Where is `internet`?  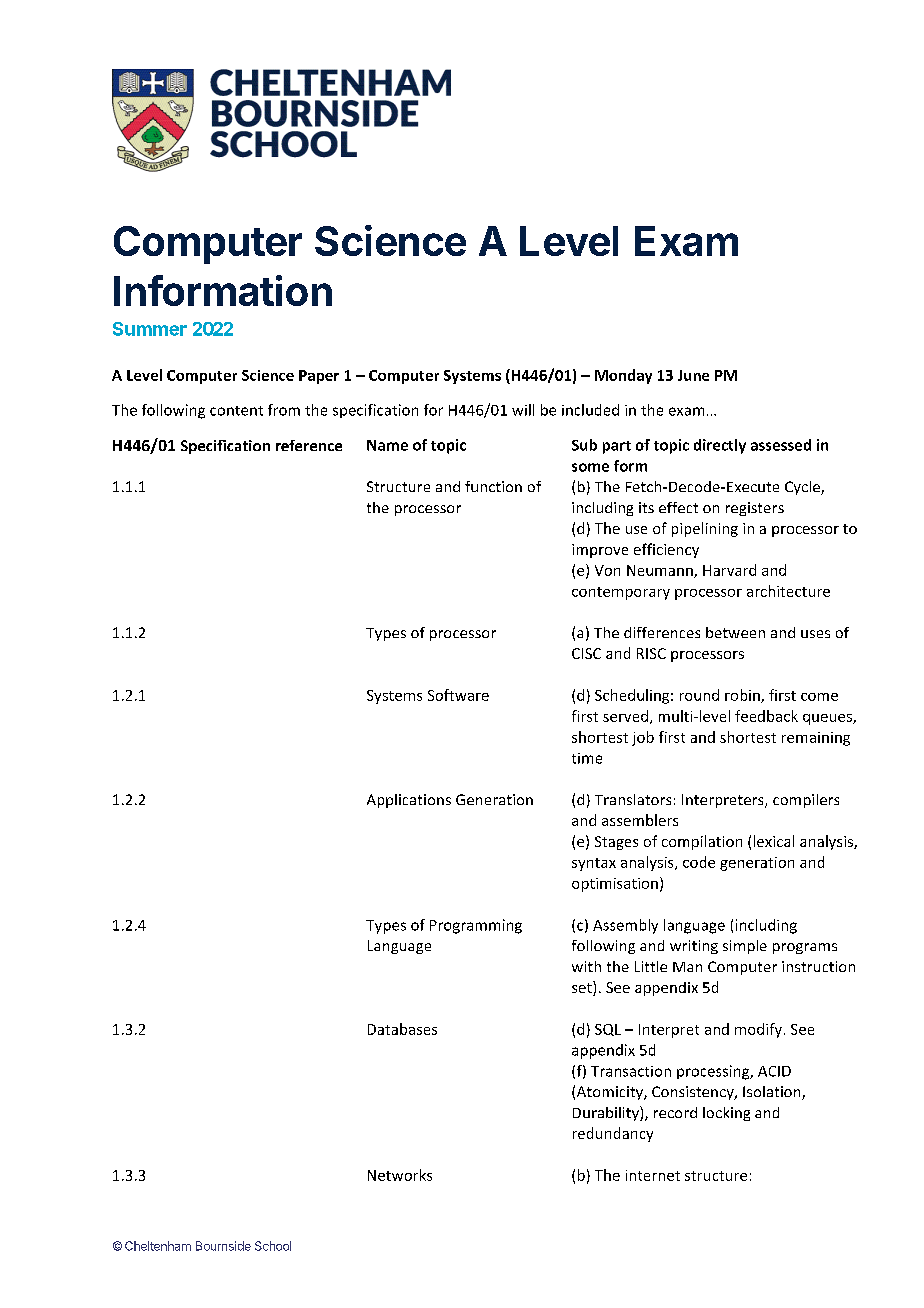
internet is located at coordinates (653, 1175).
